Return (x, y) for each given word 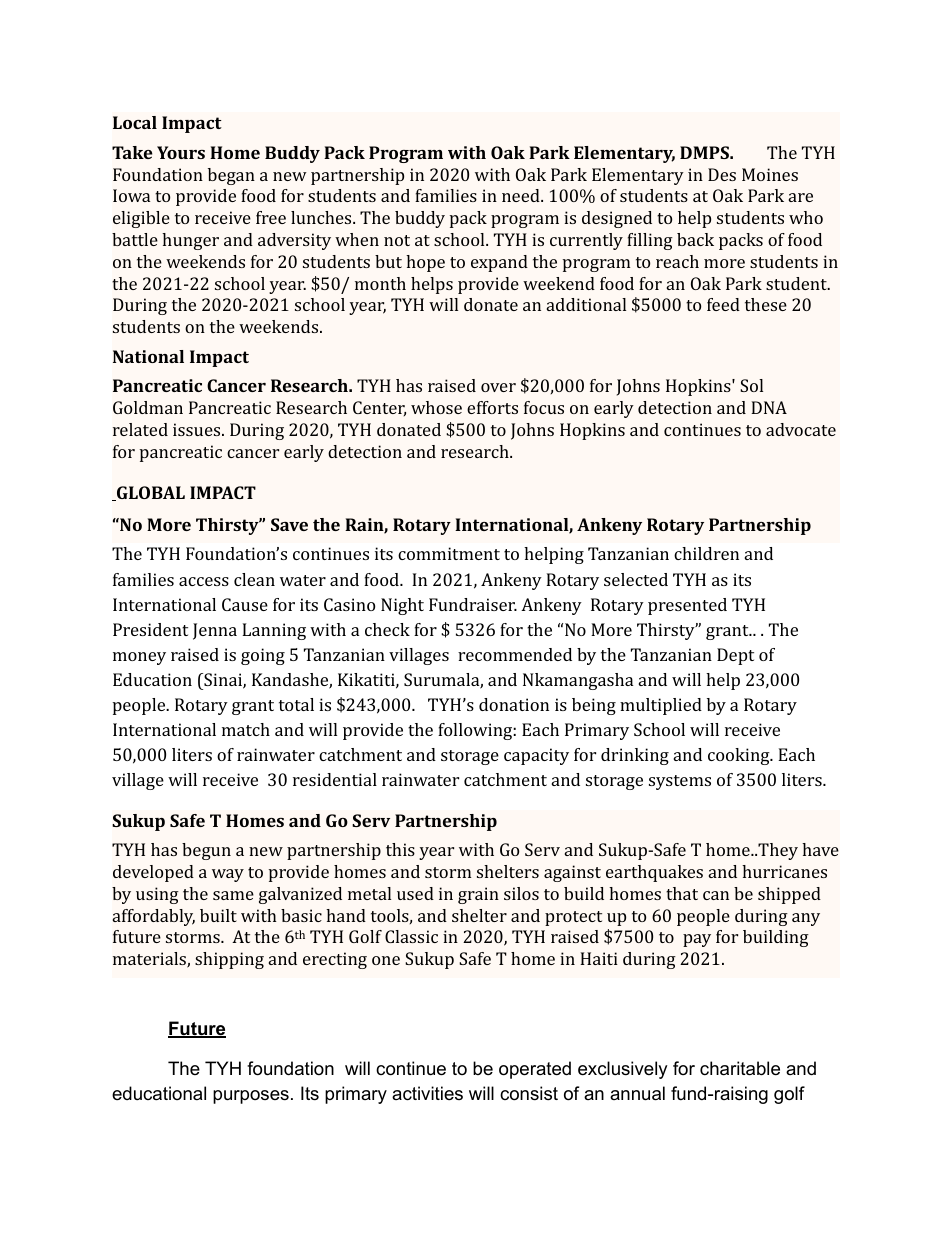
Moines (770, 174)
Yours (181, 152)
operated (535, 1070)
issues (198, 429)
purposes (251, 1097)
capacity (536, 756)
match (246, 729)
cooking (740, 756)
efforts (492, 407)
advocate (801, 429)
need (522, 195)
